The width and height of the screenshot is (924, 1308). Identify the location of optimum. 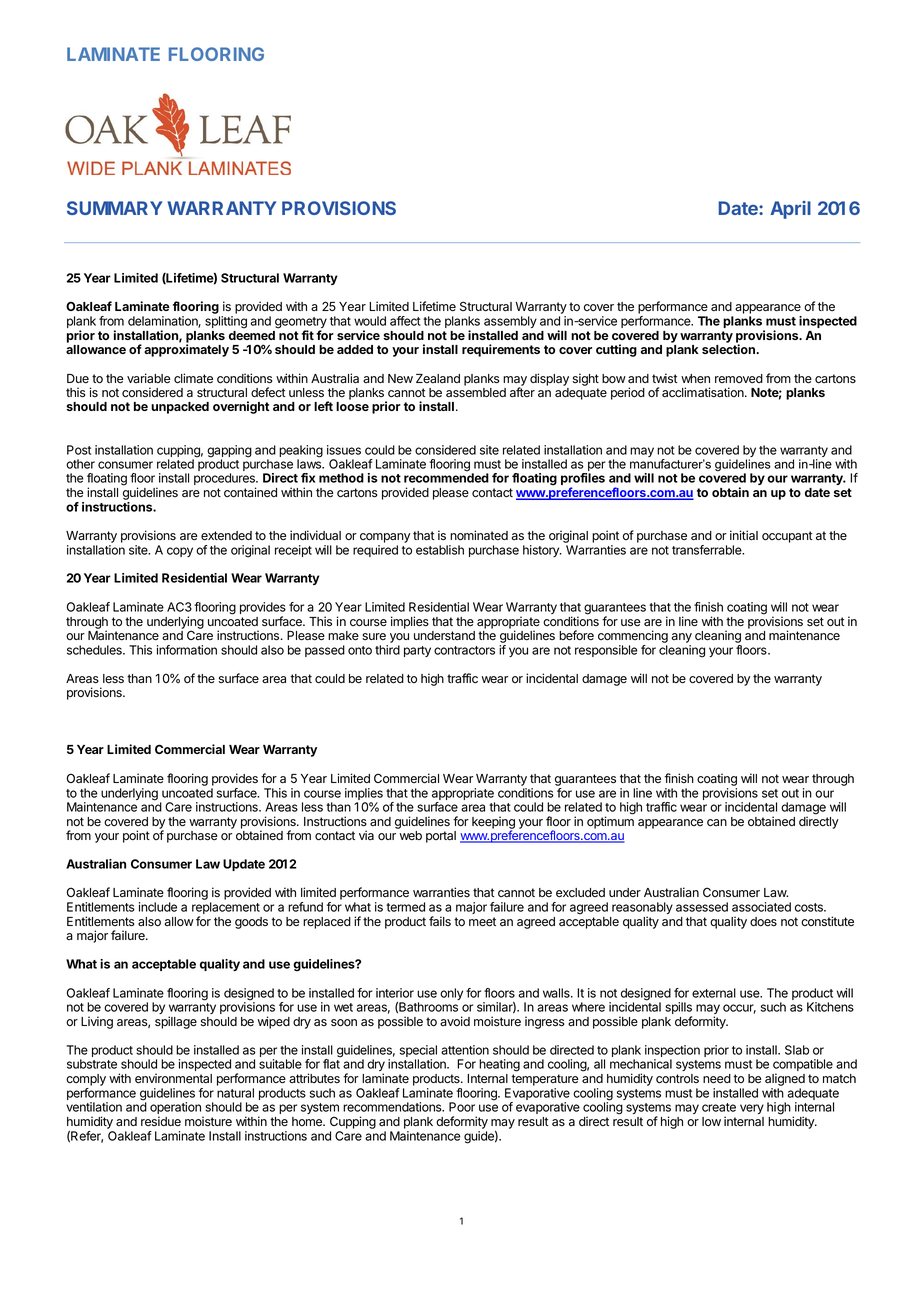
(610, 822).
